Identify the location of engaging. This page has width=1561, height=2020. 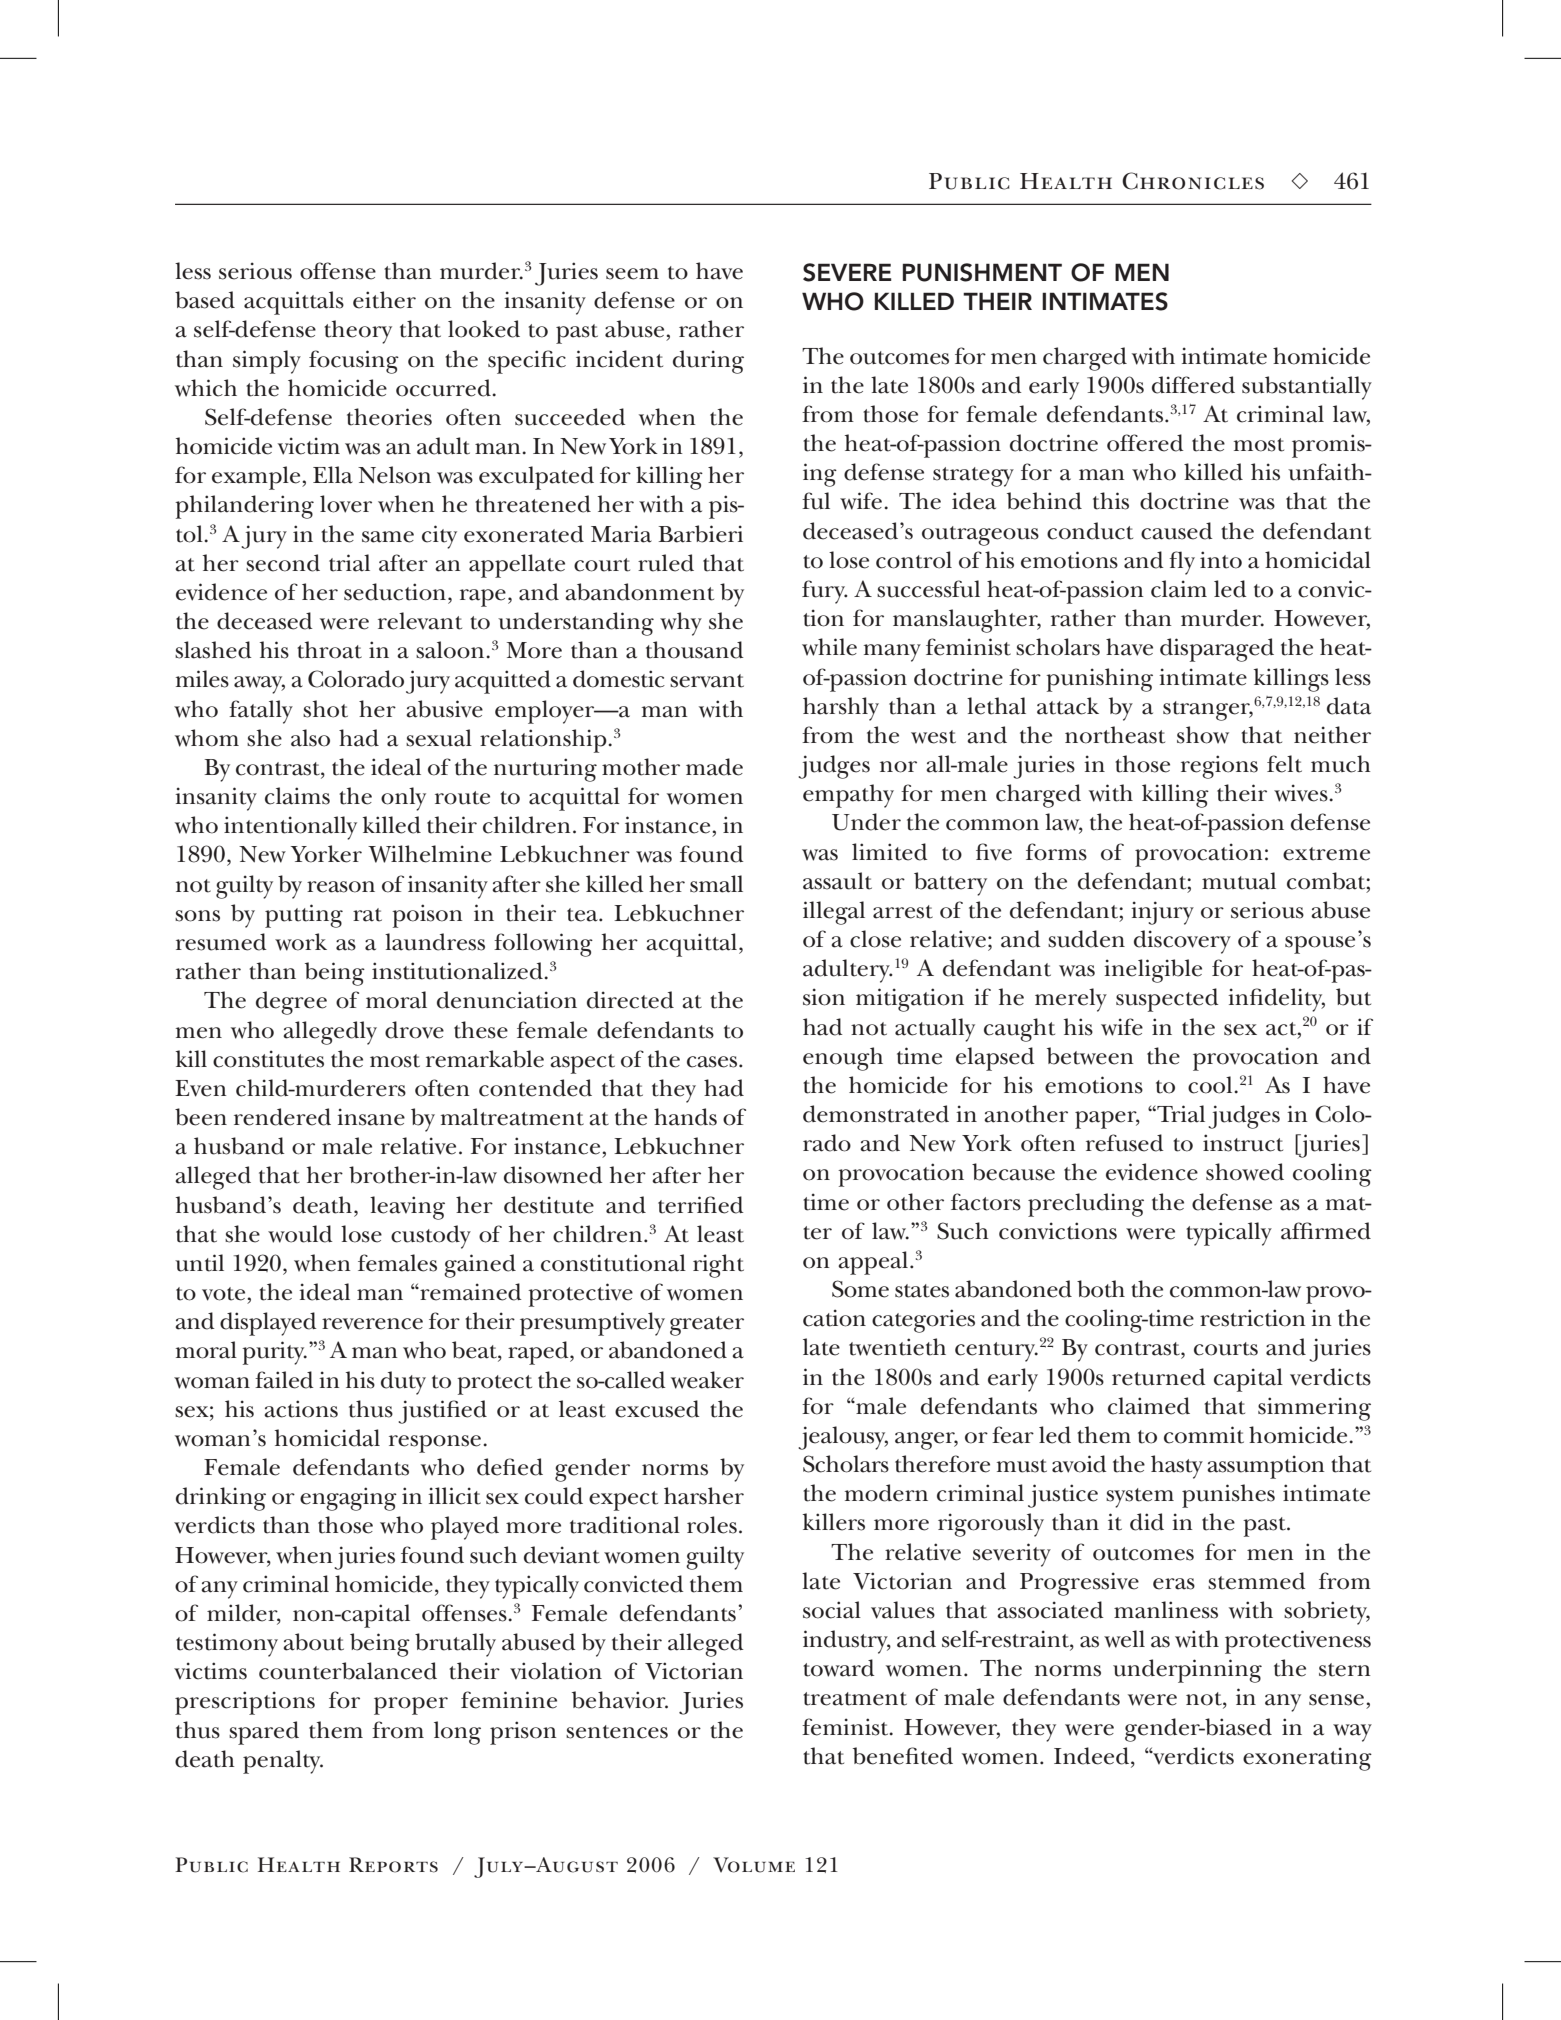
(348, 1499).
